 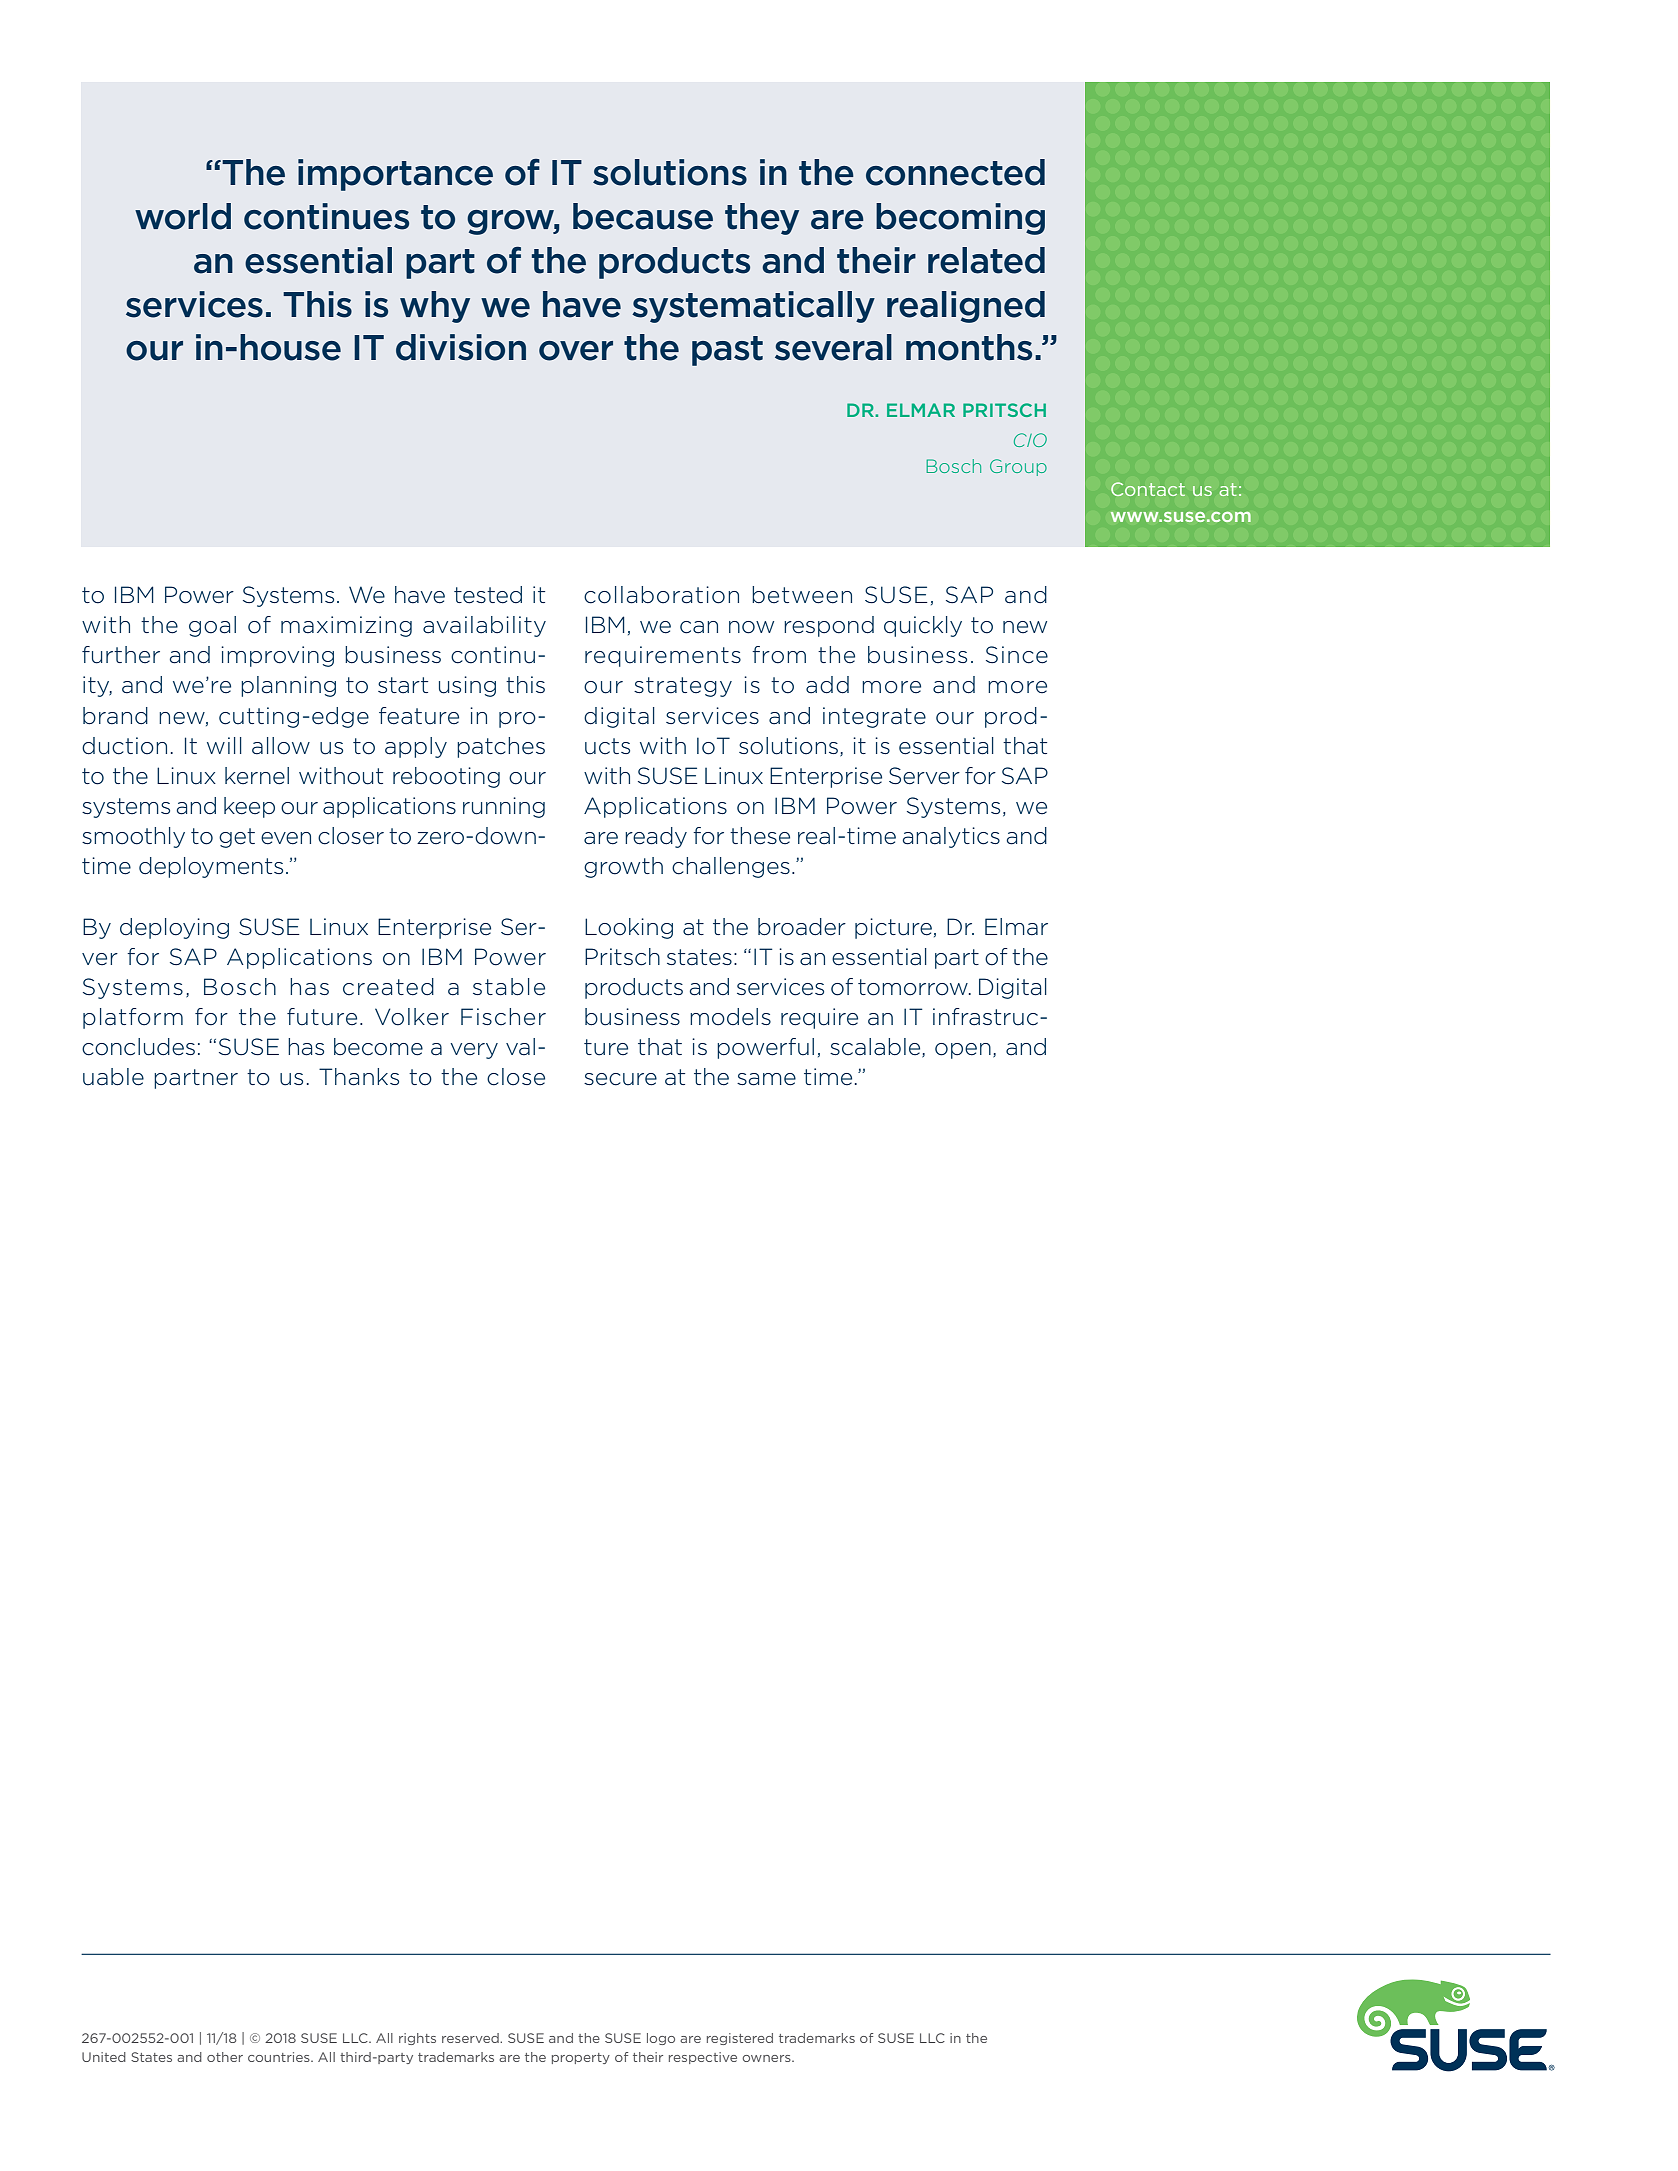 What do you see at coordinates (183, 216) in the screenshot?
I see `world` at bounding box center [183, 216].
